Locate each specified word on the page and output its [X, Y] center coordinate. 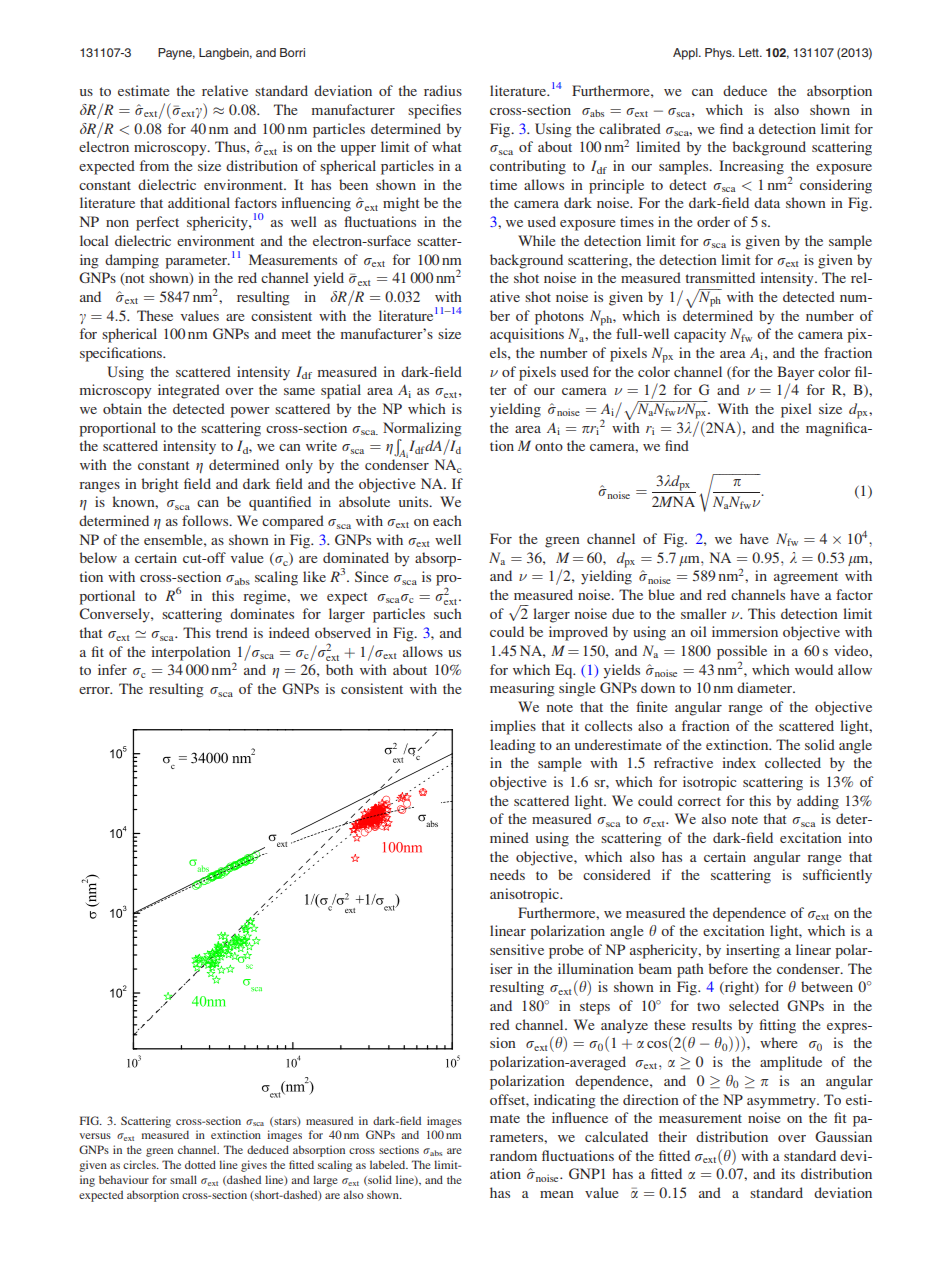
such [448, 613]
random [513, 1155]
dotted [200, 1164]
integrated [189, 391]
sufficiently [837, 876]
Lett [750, 52]
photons [559, 317]
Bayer [796, 373]
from [154, 165]
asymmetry [782, 1102]
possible [742, 653]
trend [232, 632]
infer [112, 669]
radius [443, 90]
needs [507, 874]
